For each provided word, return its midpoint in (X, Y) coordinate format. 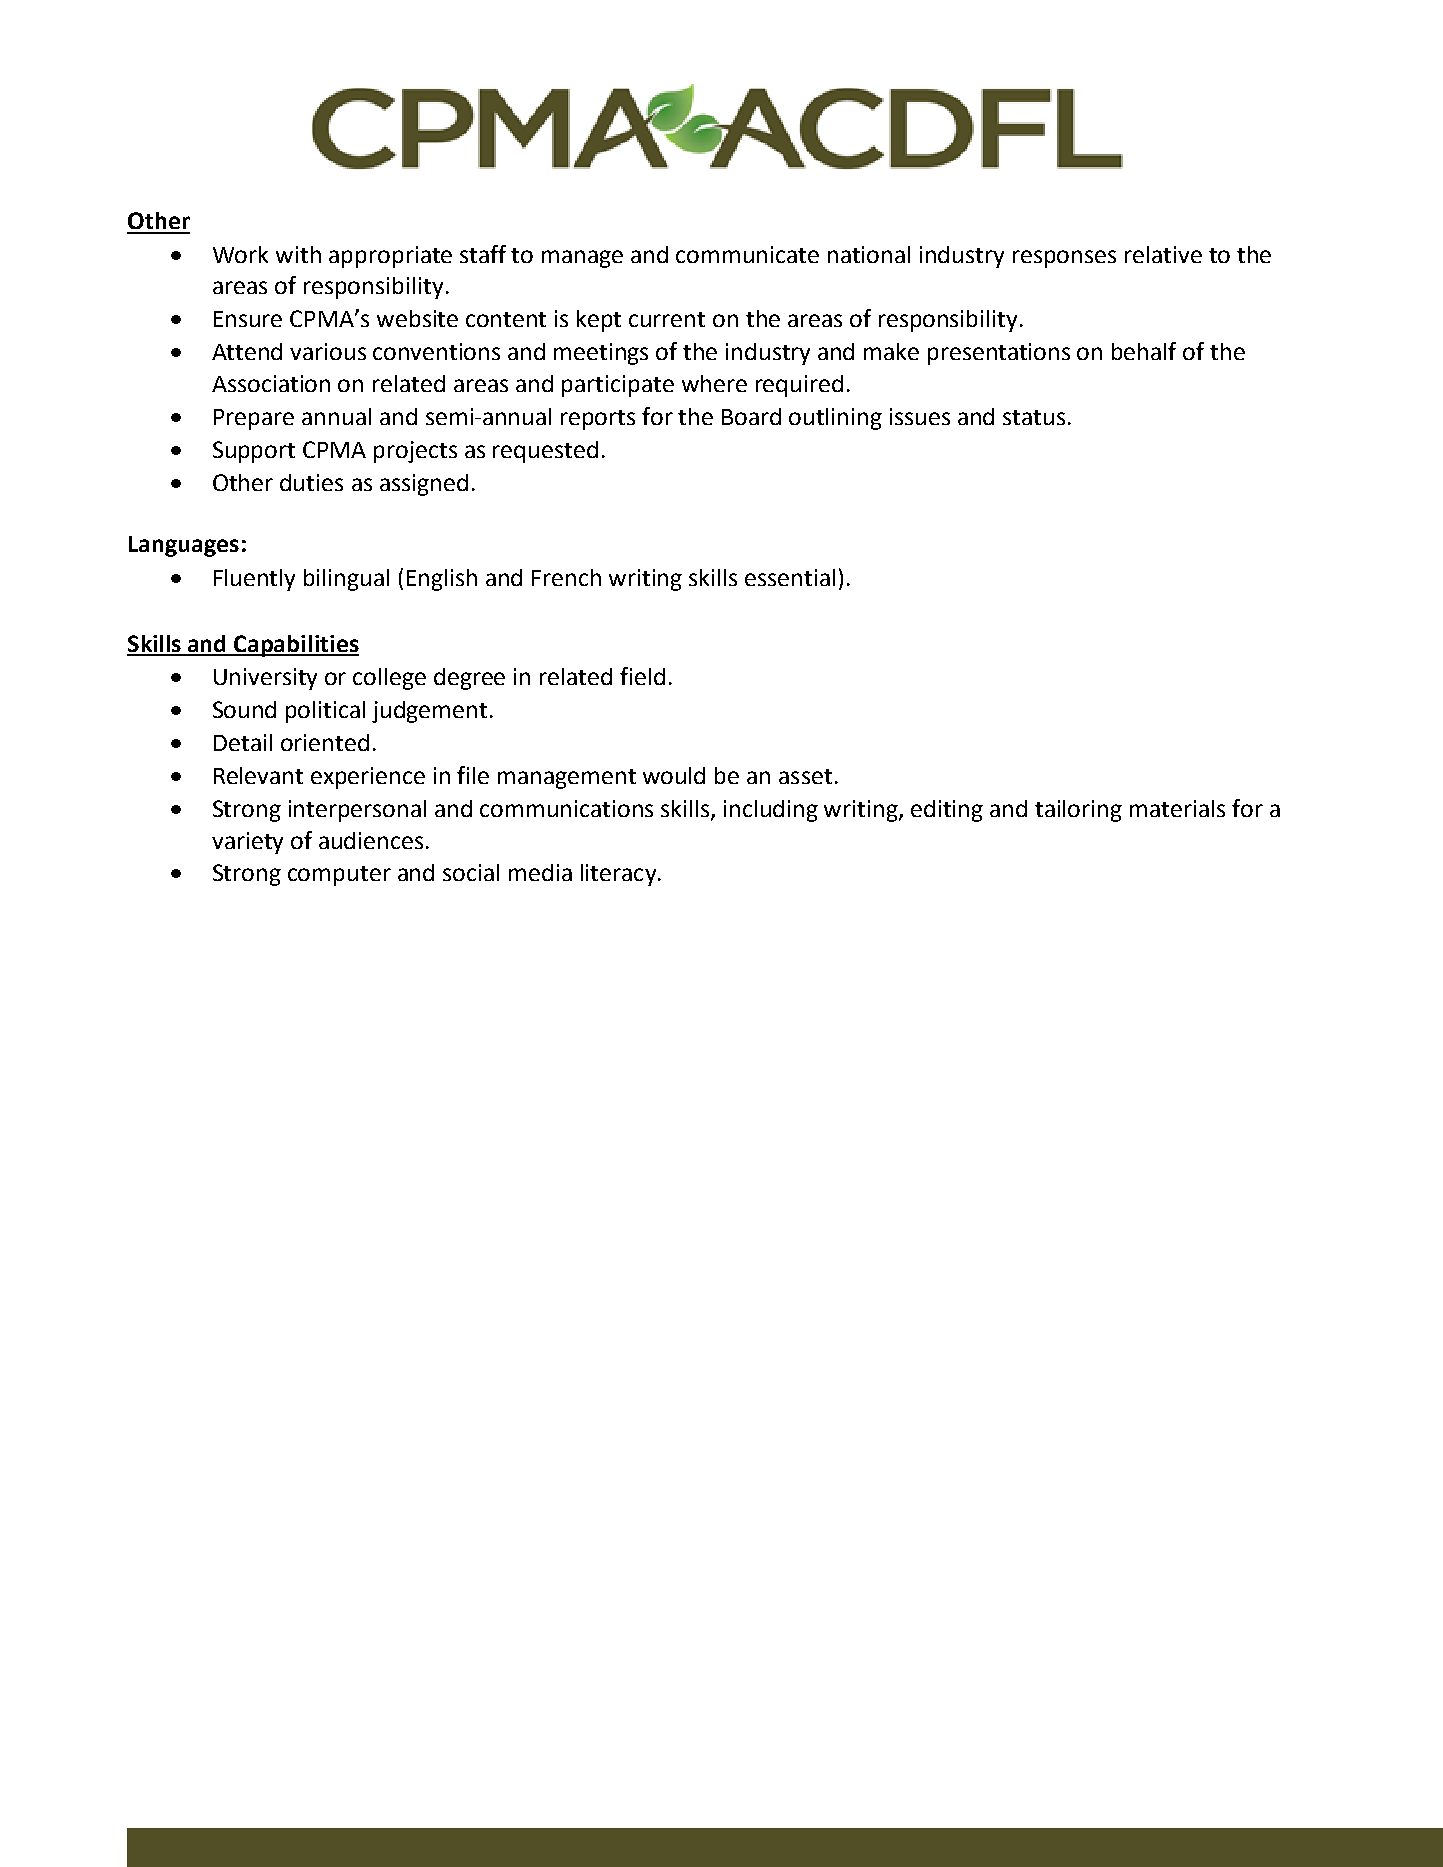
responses (1064, 259)
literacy (618, 875)
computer (339, 876)
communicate (747, 254)
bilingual (346, 580)
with (298, 254)
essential (790, 577)
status (1034, 417)
